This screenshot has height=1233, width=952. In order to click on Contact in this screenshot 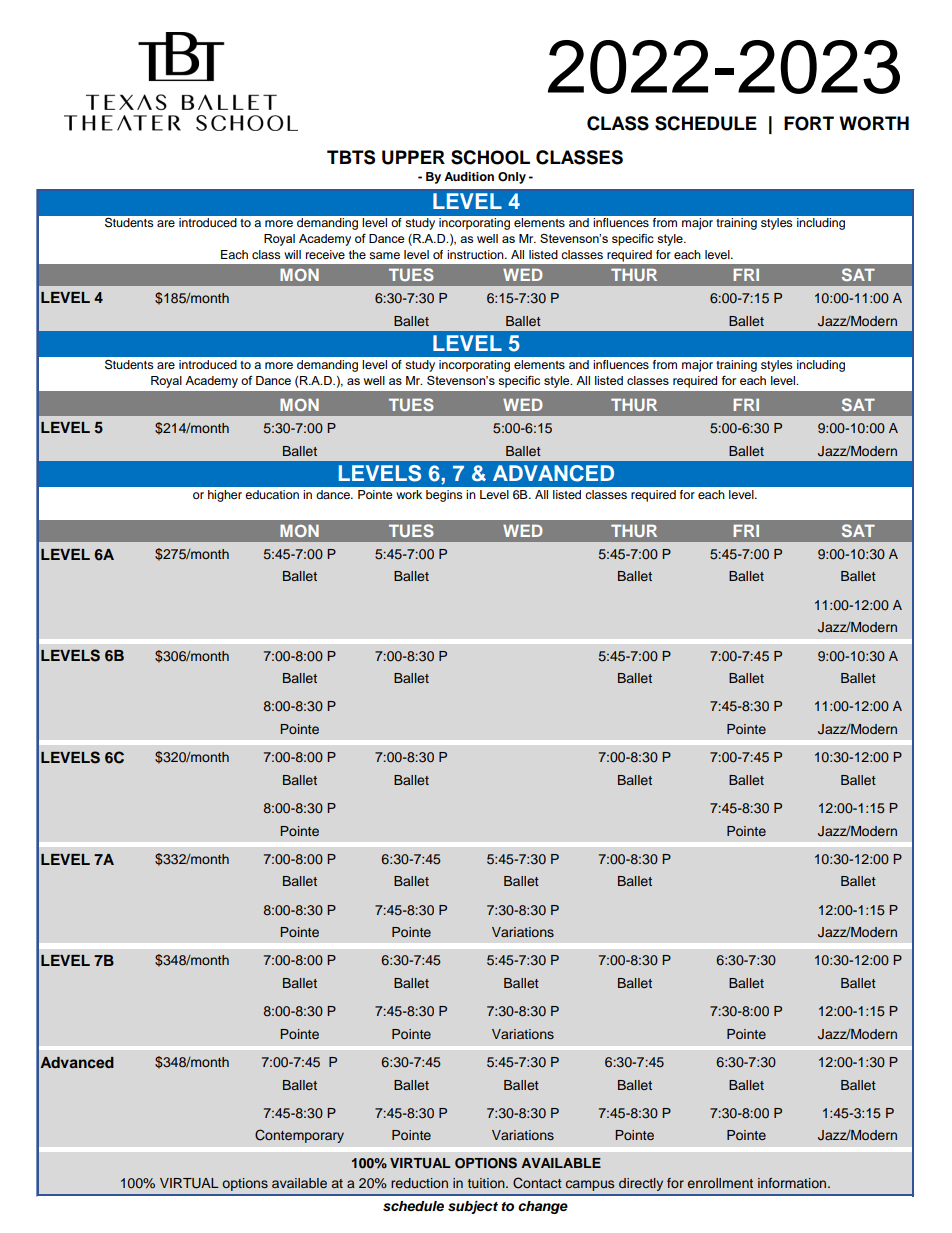, I will do `click(537, 1183)`.
